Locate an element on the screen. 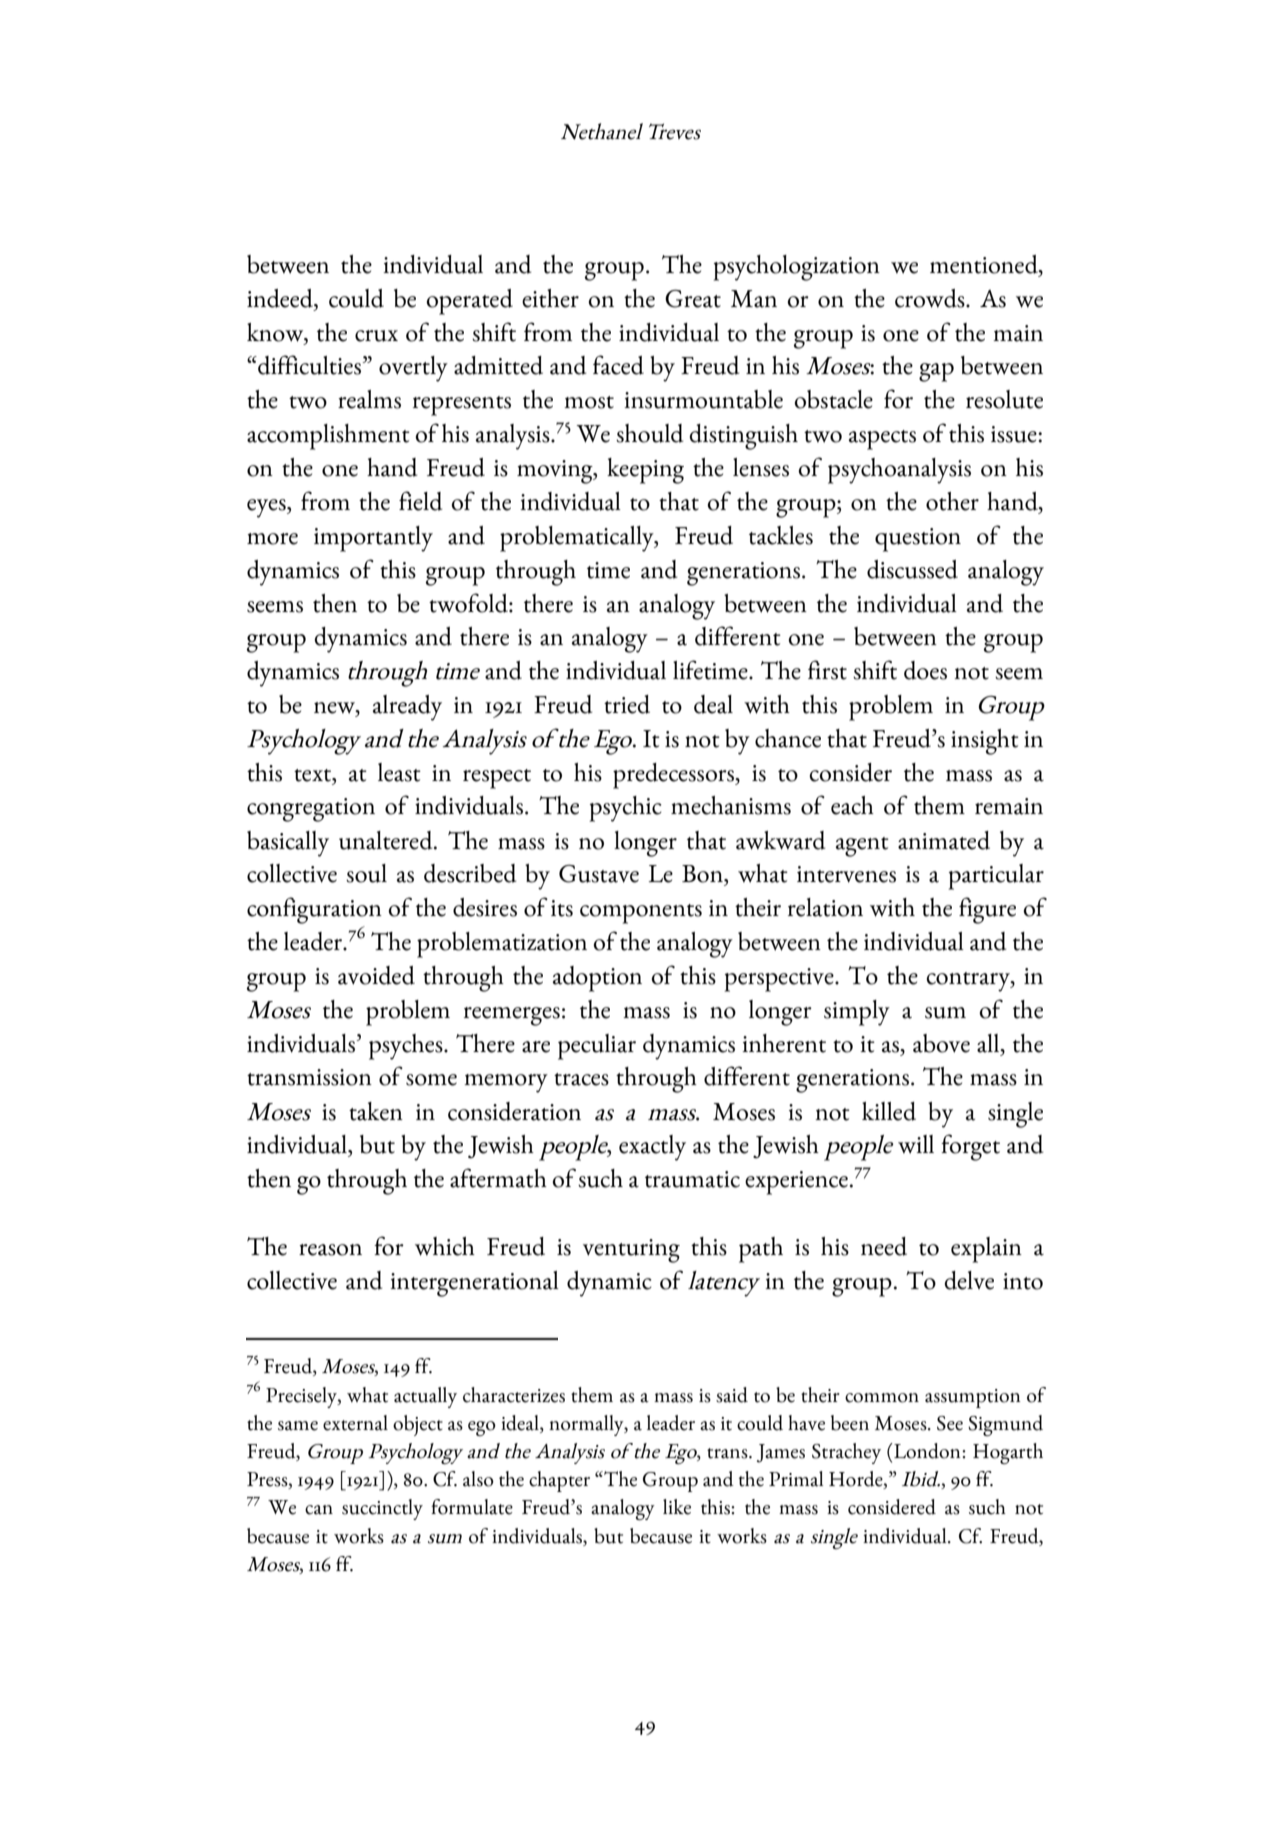  traces is located at coordinates (581, 1079).
